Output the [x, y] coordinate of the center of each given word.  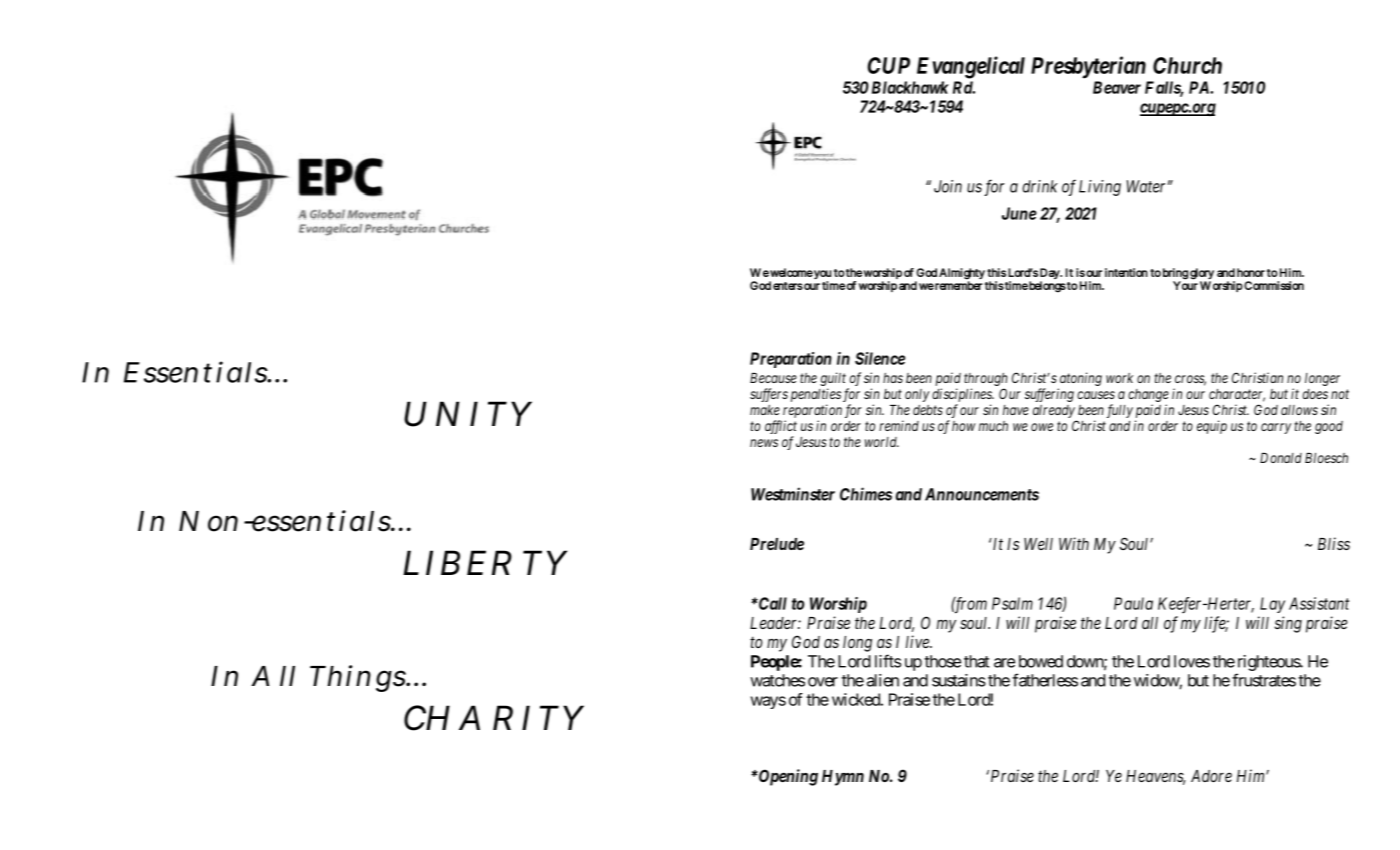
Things [359, 678]
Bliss [1334, 543]
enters [788, 286]
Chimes [866, 494]
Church [1187, 65]
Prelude [777, 544]
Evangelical [971, 67]
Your [1185, 284]
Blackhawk [910, 87]
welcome [791, 272]
